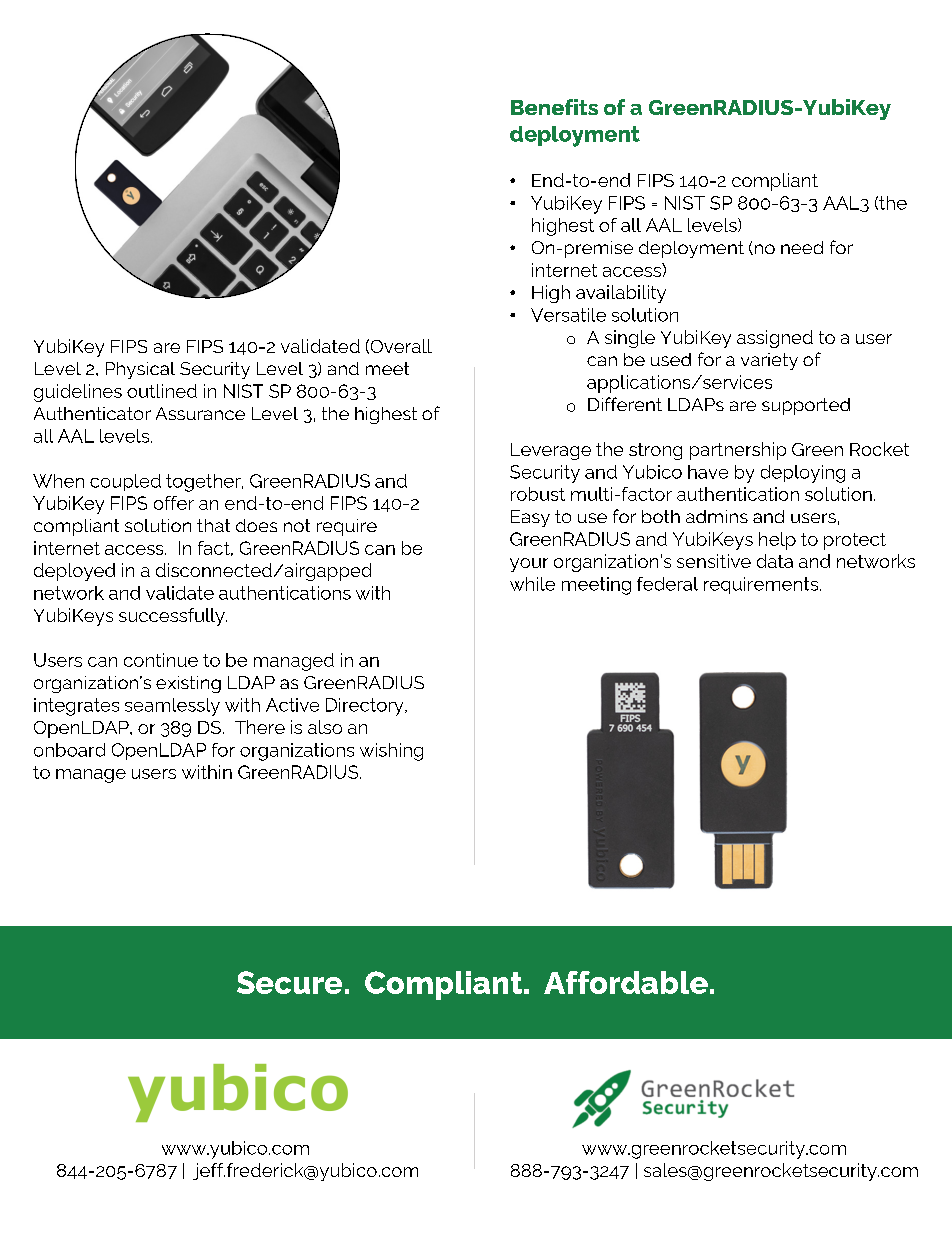 The width and height of the screenshot is (952, 1233). Describe the element at coordinates (289, 982) in the screenshot. I see `Secure` at that location.
